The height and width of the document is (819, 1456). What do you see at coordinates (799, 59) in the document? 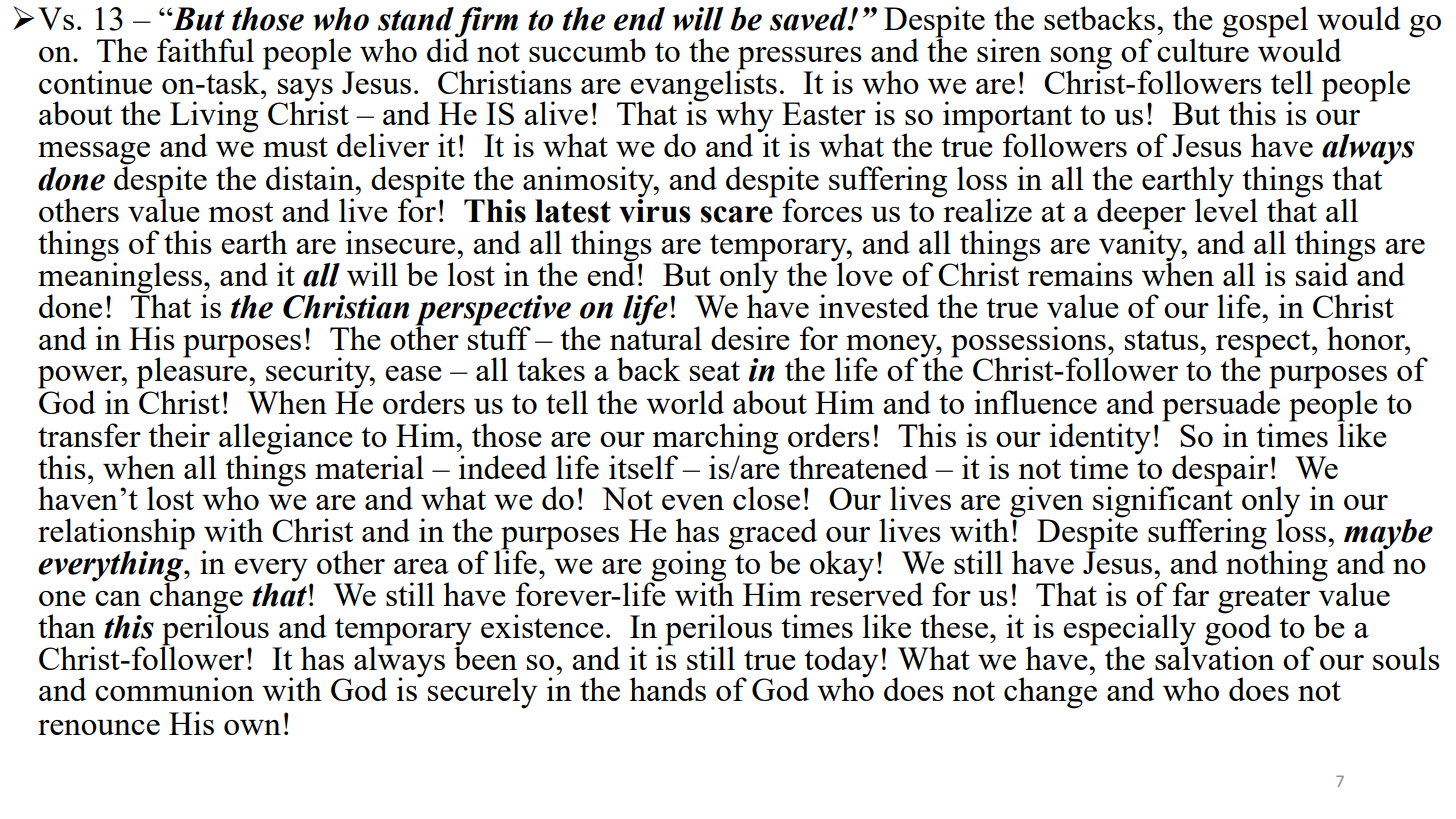
I see `pressures` at bounding box center [799, 59].
